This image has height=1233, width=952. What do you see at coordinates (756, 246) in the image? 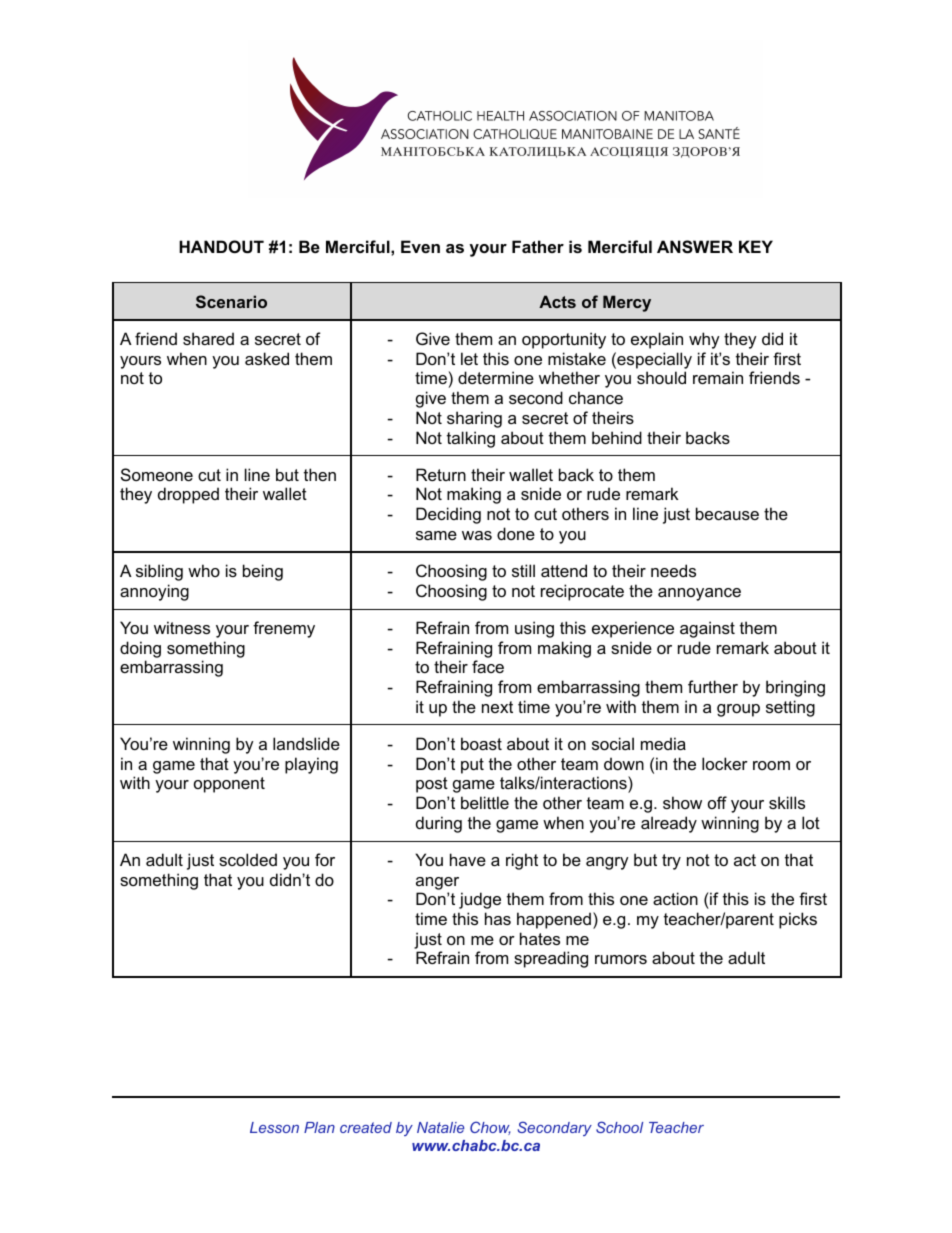
I see `KEY` at bounding box center [756, 246].
